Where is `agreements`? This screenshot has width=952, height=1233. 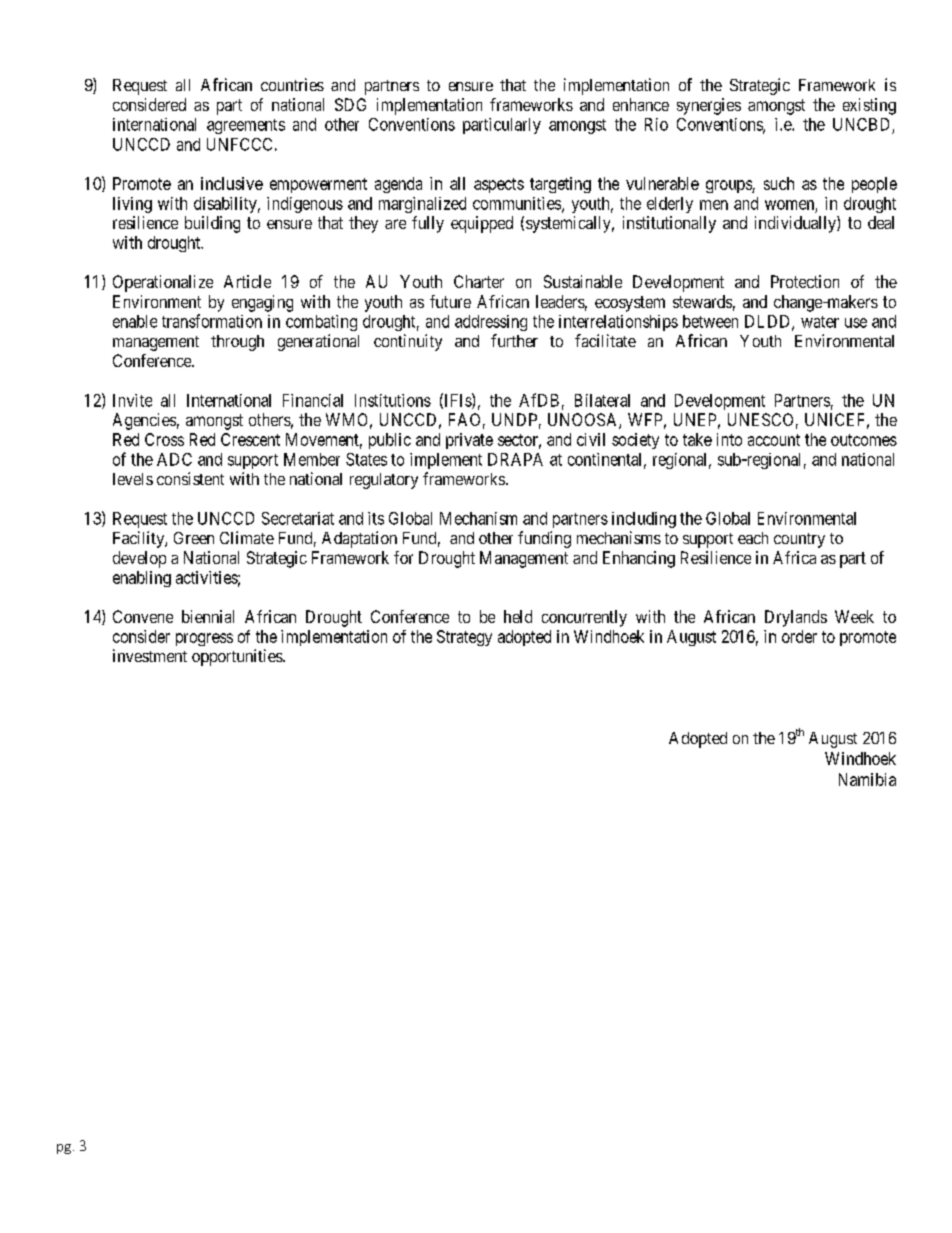
agreements is located at coordinates (246, 126).
